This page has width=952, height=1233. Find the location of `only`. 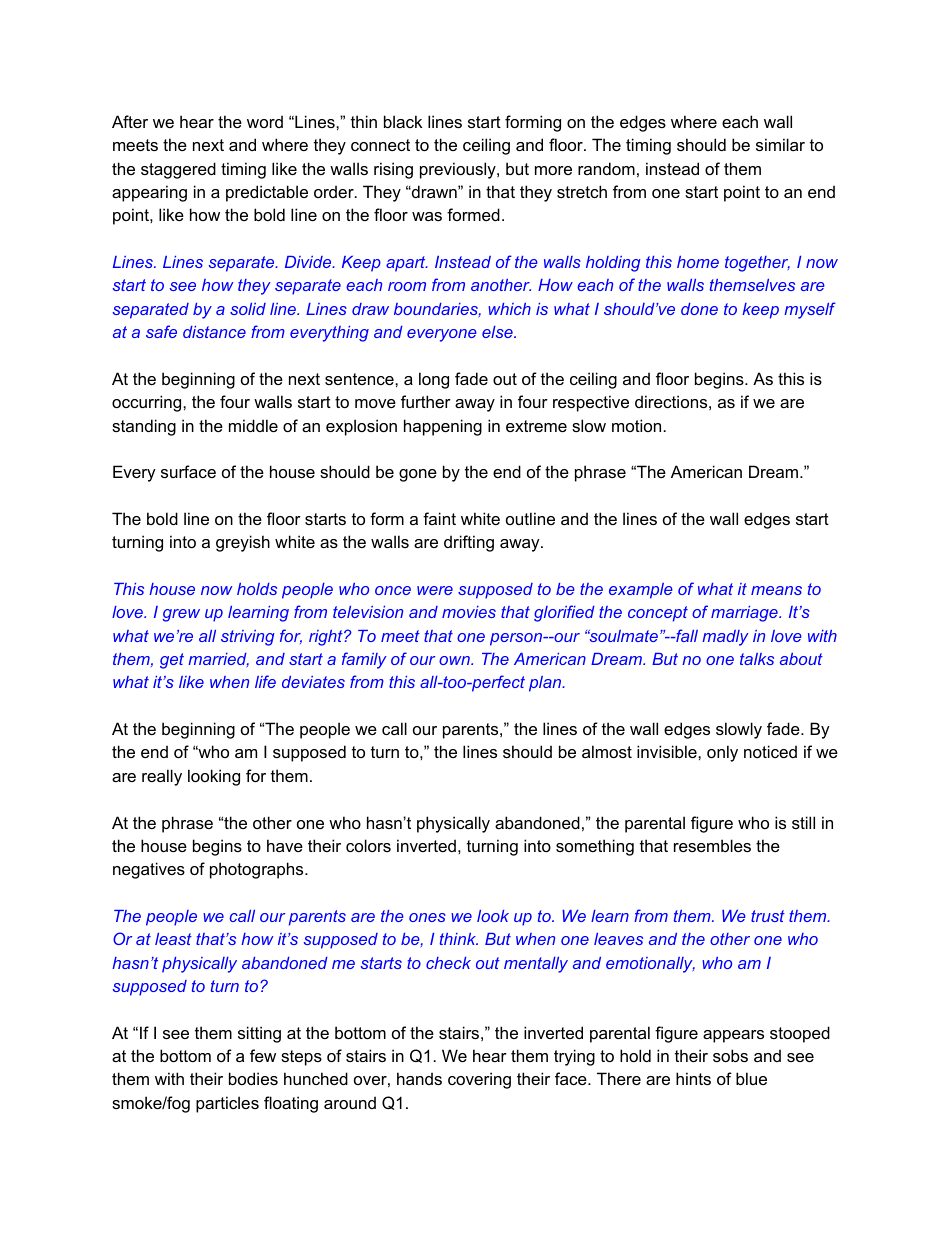

only is located at coordinates (722, 753).
